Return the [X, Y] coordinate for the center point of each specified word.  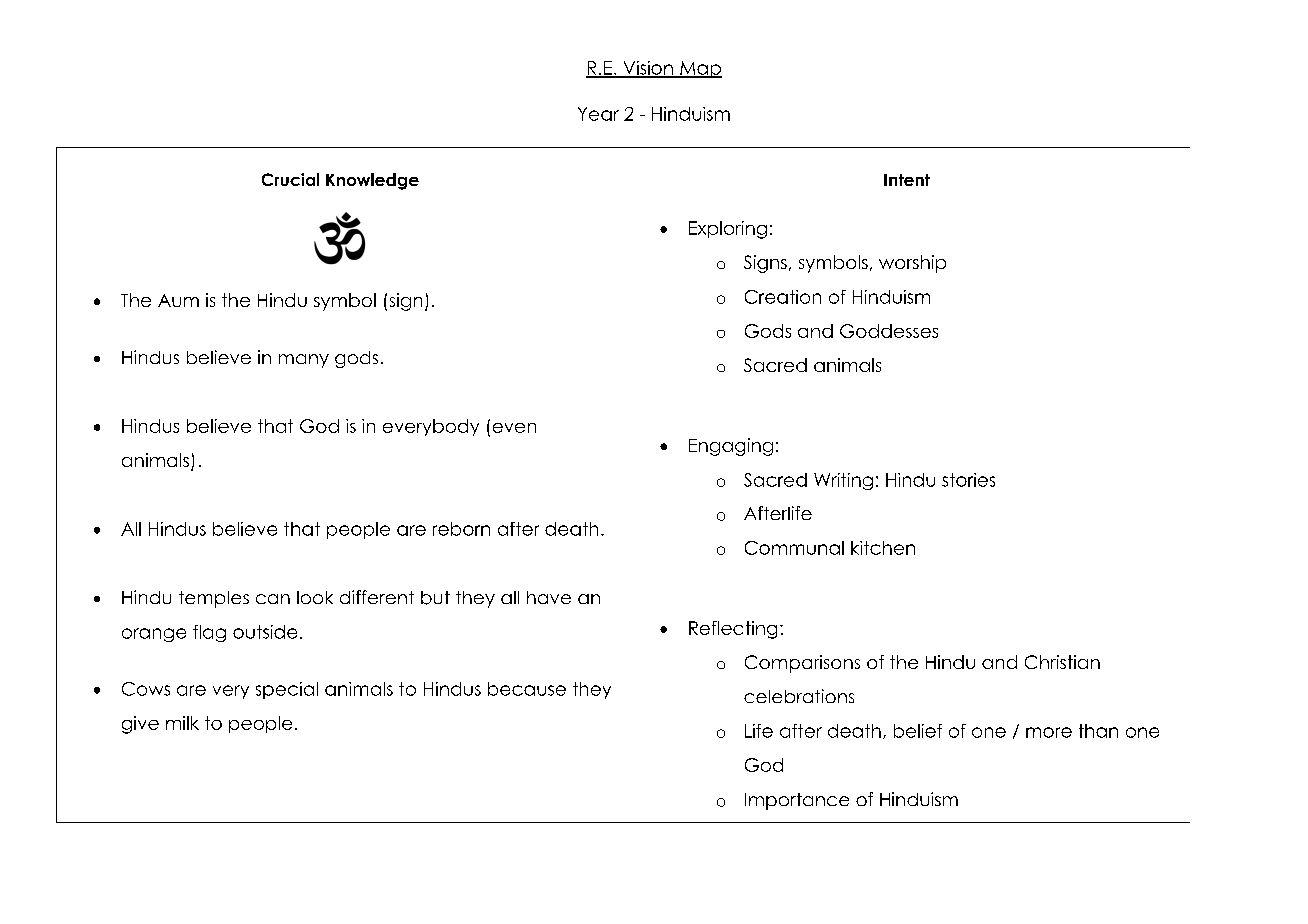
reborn [461, 529]
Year [598, 114]
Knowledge [372, 181]
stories [968, 480]
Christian [1062, 662]
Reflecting [733, 630]
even [514, 428]
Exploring [728, 230]
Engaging [731, 447]
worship [912, 264]
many [304, 361]
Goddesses [889, 331]
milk [182, 723]
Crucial [290, 179]
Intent [907, 180]
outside [265, 632]
